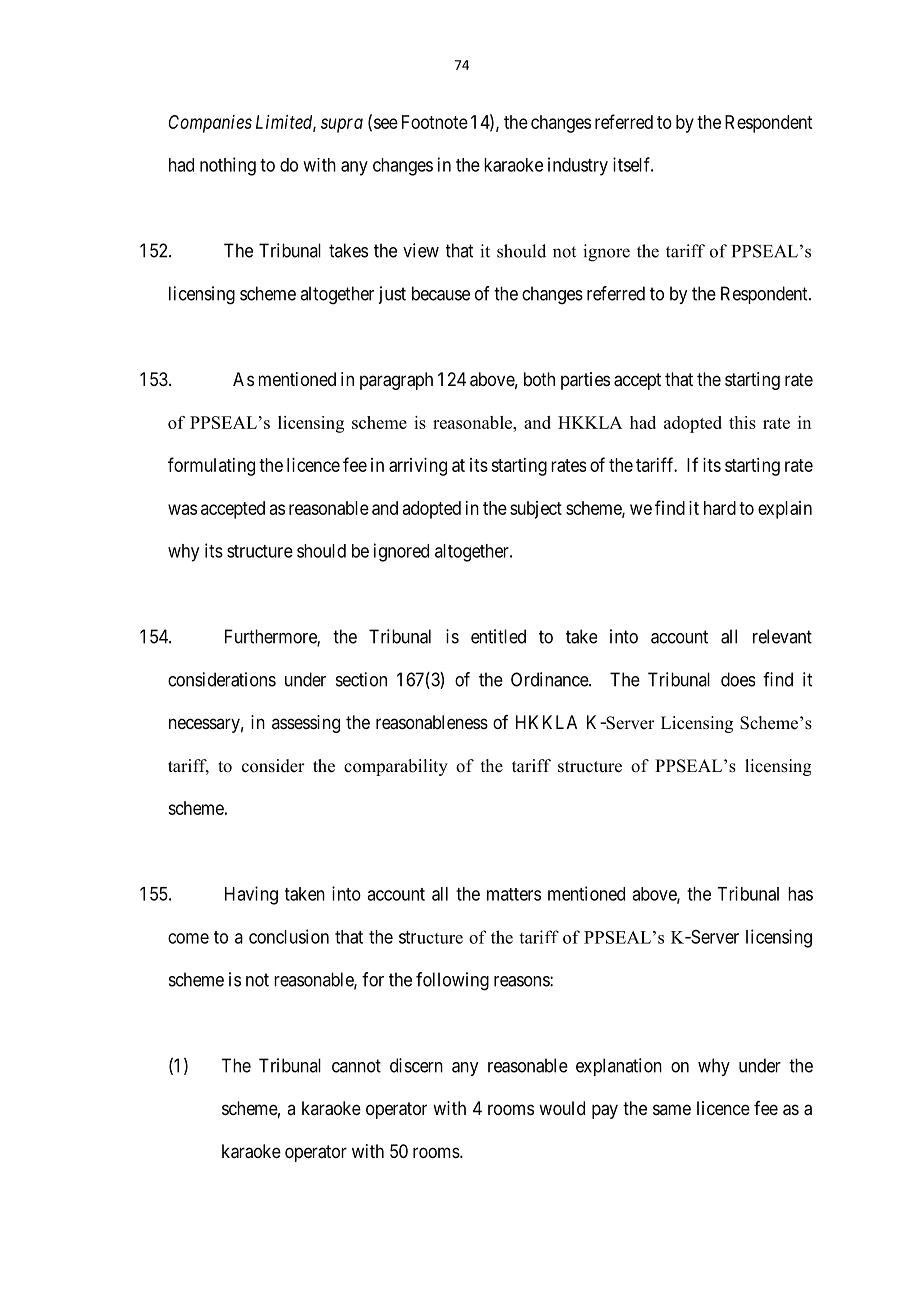 This image has height=1308, width=924. I want to click on would, so click(562, 1108).
